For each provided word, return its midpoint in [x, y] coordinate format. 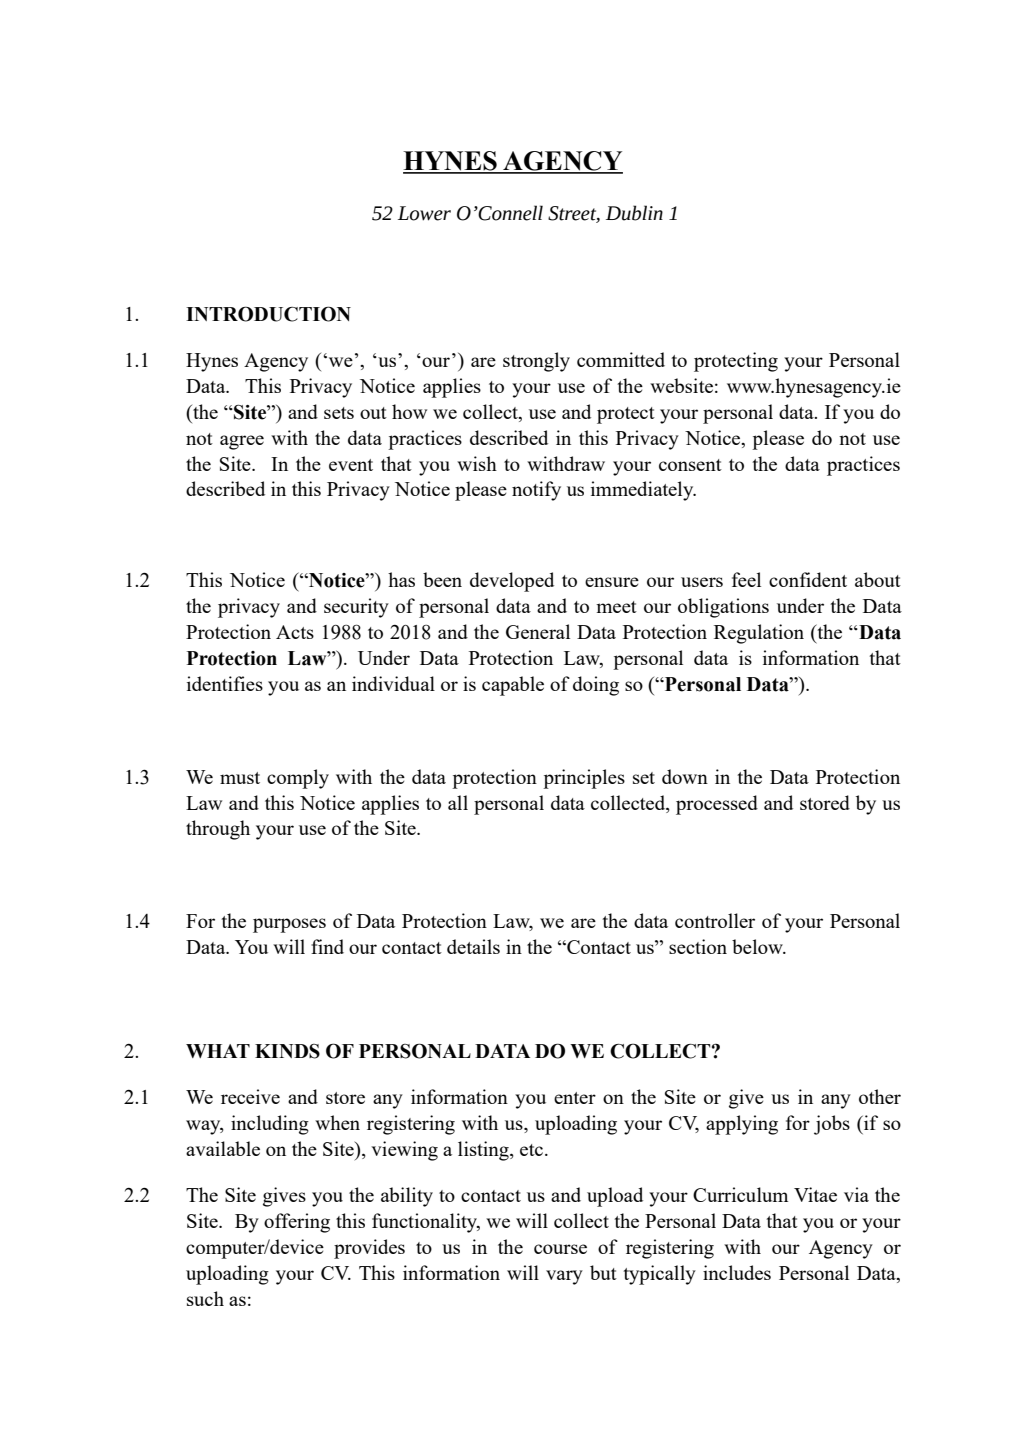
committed [621, 359]
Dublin [634, 213]
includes [737, 1272]
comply [298, 779]
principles [584, 779]
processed [717, 805]
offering [297, 1223]
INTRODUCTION [268, 314]
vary [564, 1277]
